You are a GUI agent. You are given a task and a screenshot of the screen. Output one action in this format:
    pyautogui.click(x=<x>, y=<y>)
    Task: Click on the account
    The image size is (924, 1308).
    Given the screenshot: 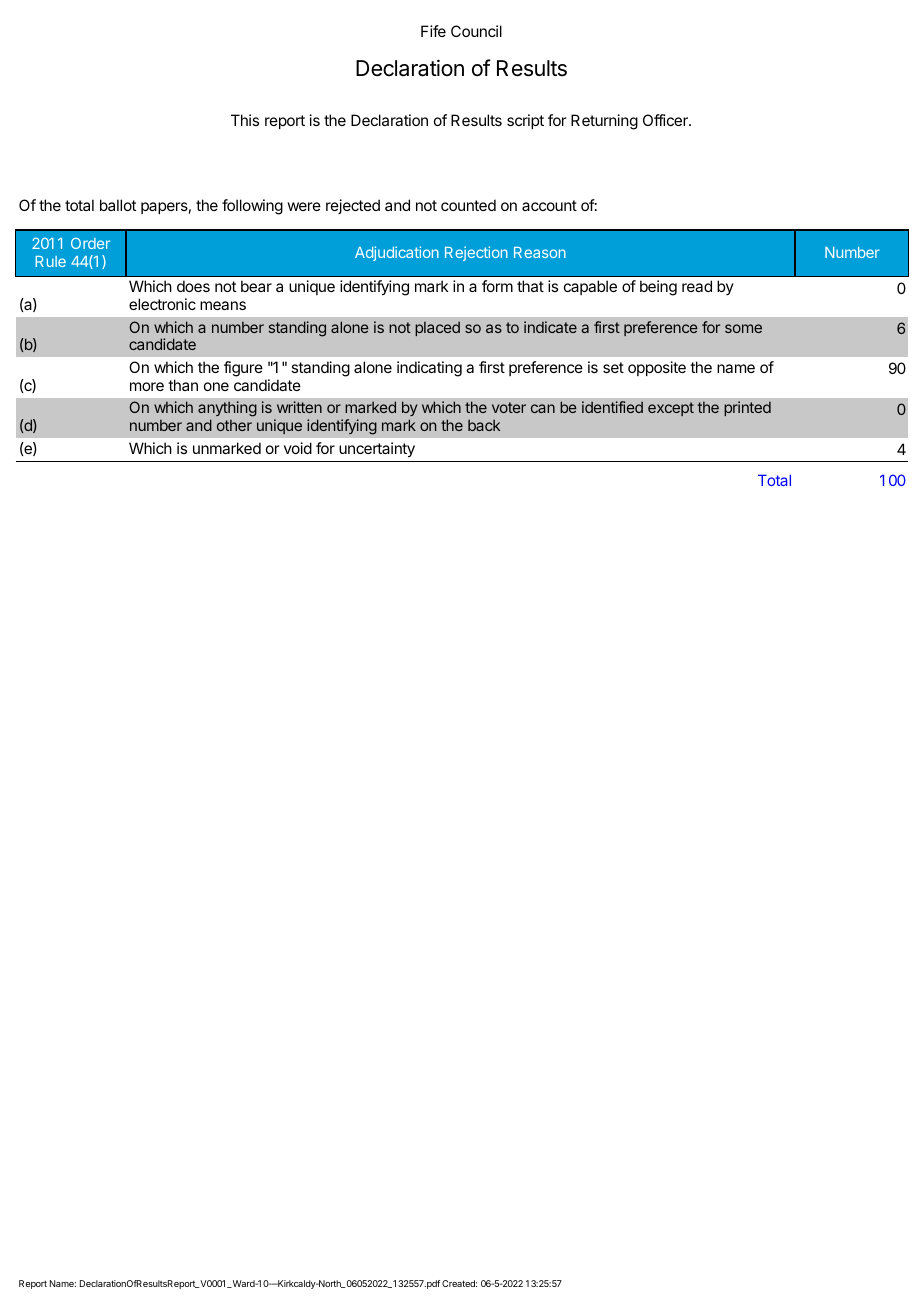 What is the action you would take?
    pyautogui.click(x=549, y=205)
